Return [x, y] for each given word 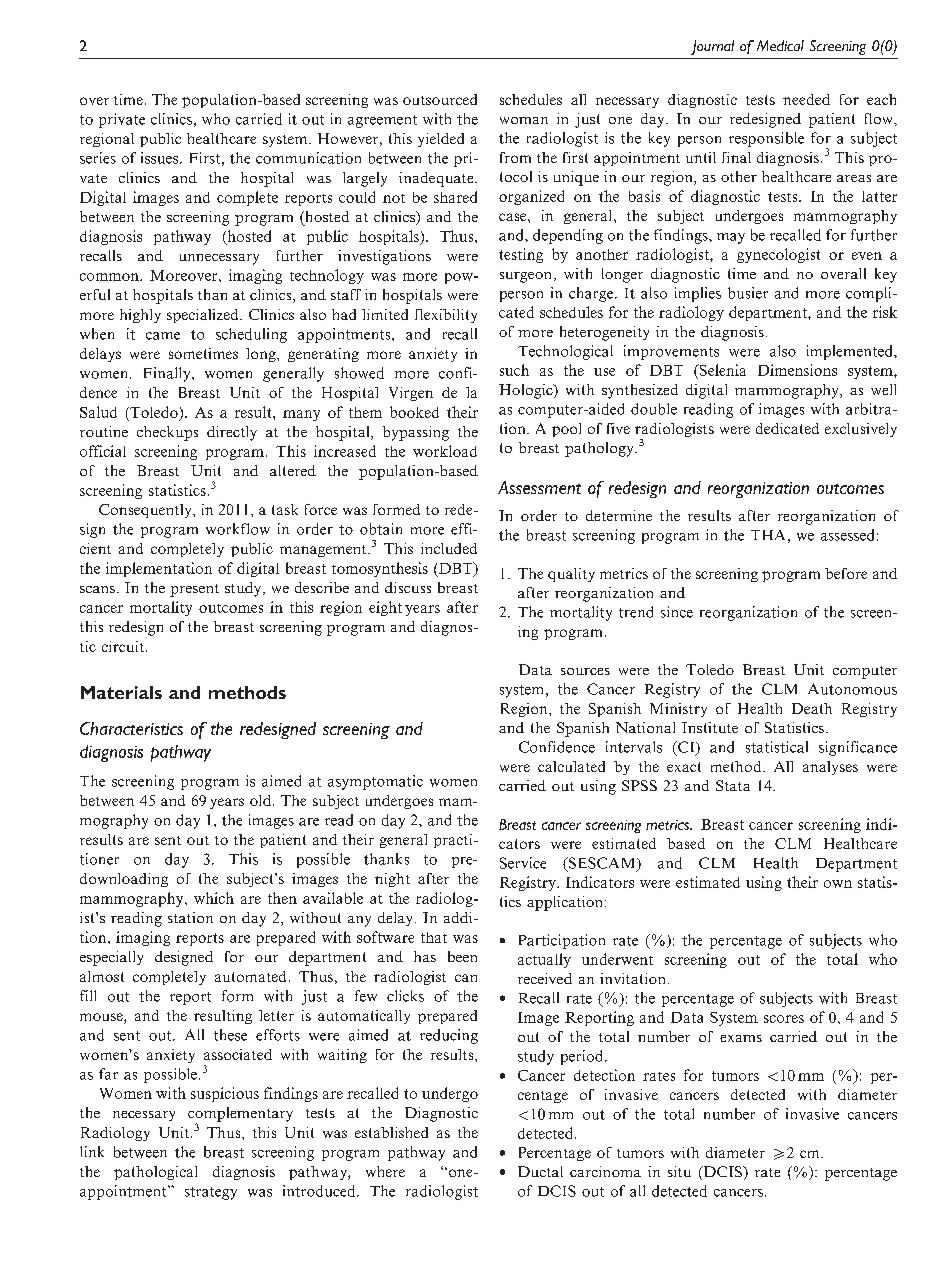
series [98, 158]
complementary [240, 1115]
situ [679, 1171]
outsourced [440, 99]
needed [806, 99]
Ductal [540, 1171]
